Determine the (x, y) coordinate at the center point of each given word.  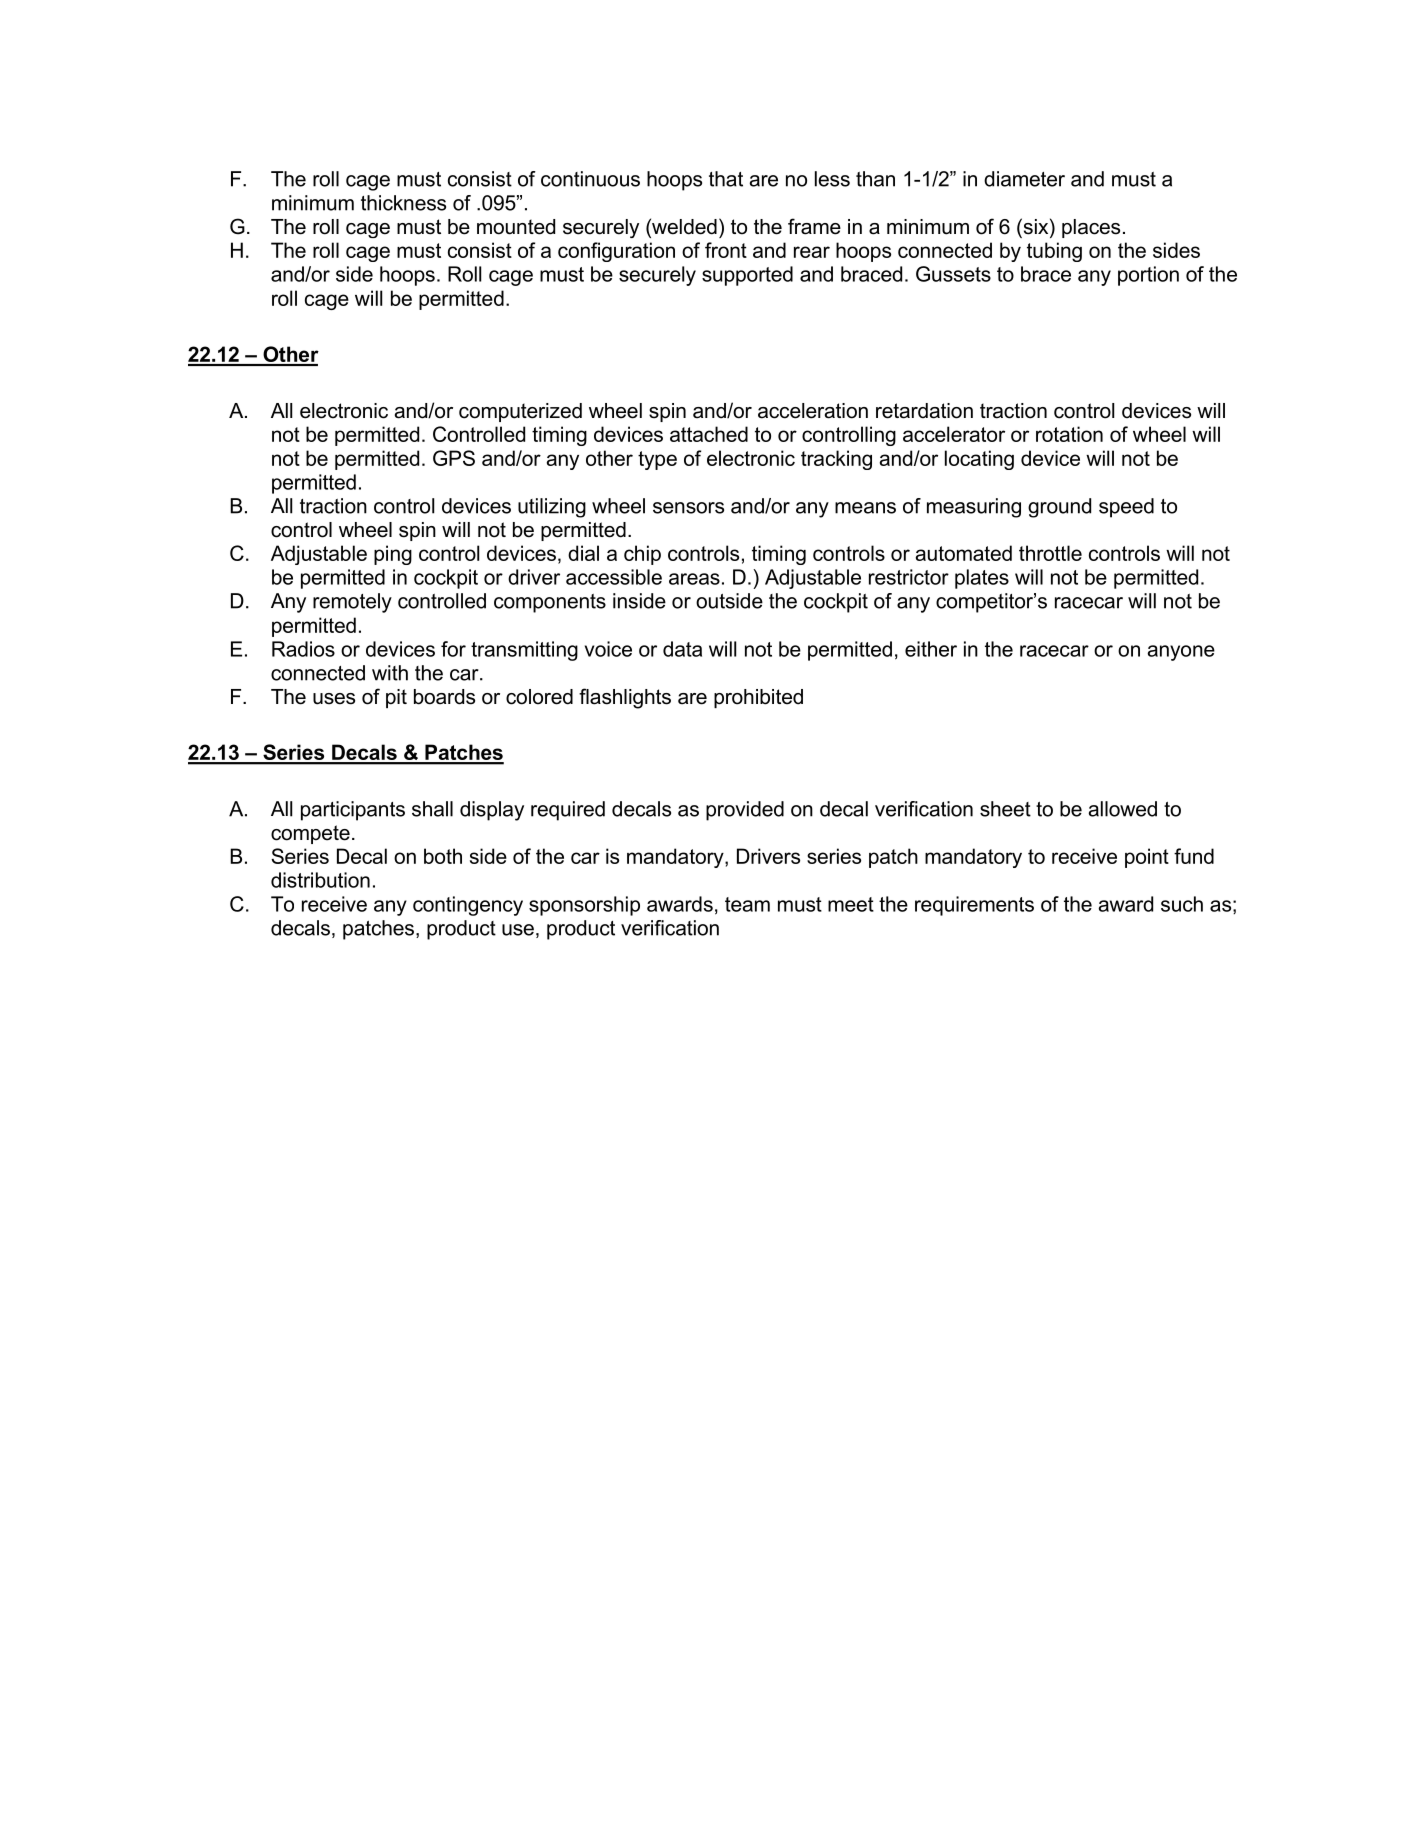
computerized (520, 412)
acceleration (813, 411)
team (747, 904)
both (443, 856)
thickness (403, 203)
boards (444, 697)
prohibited (758, 698)
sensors (688, 508)
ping (393, 555)
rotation (1069, 434)
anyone (1181, 653)
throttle (1050, 553)
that (726, 179)
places (1091, 228)
